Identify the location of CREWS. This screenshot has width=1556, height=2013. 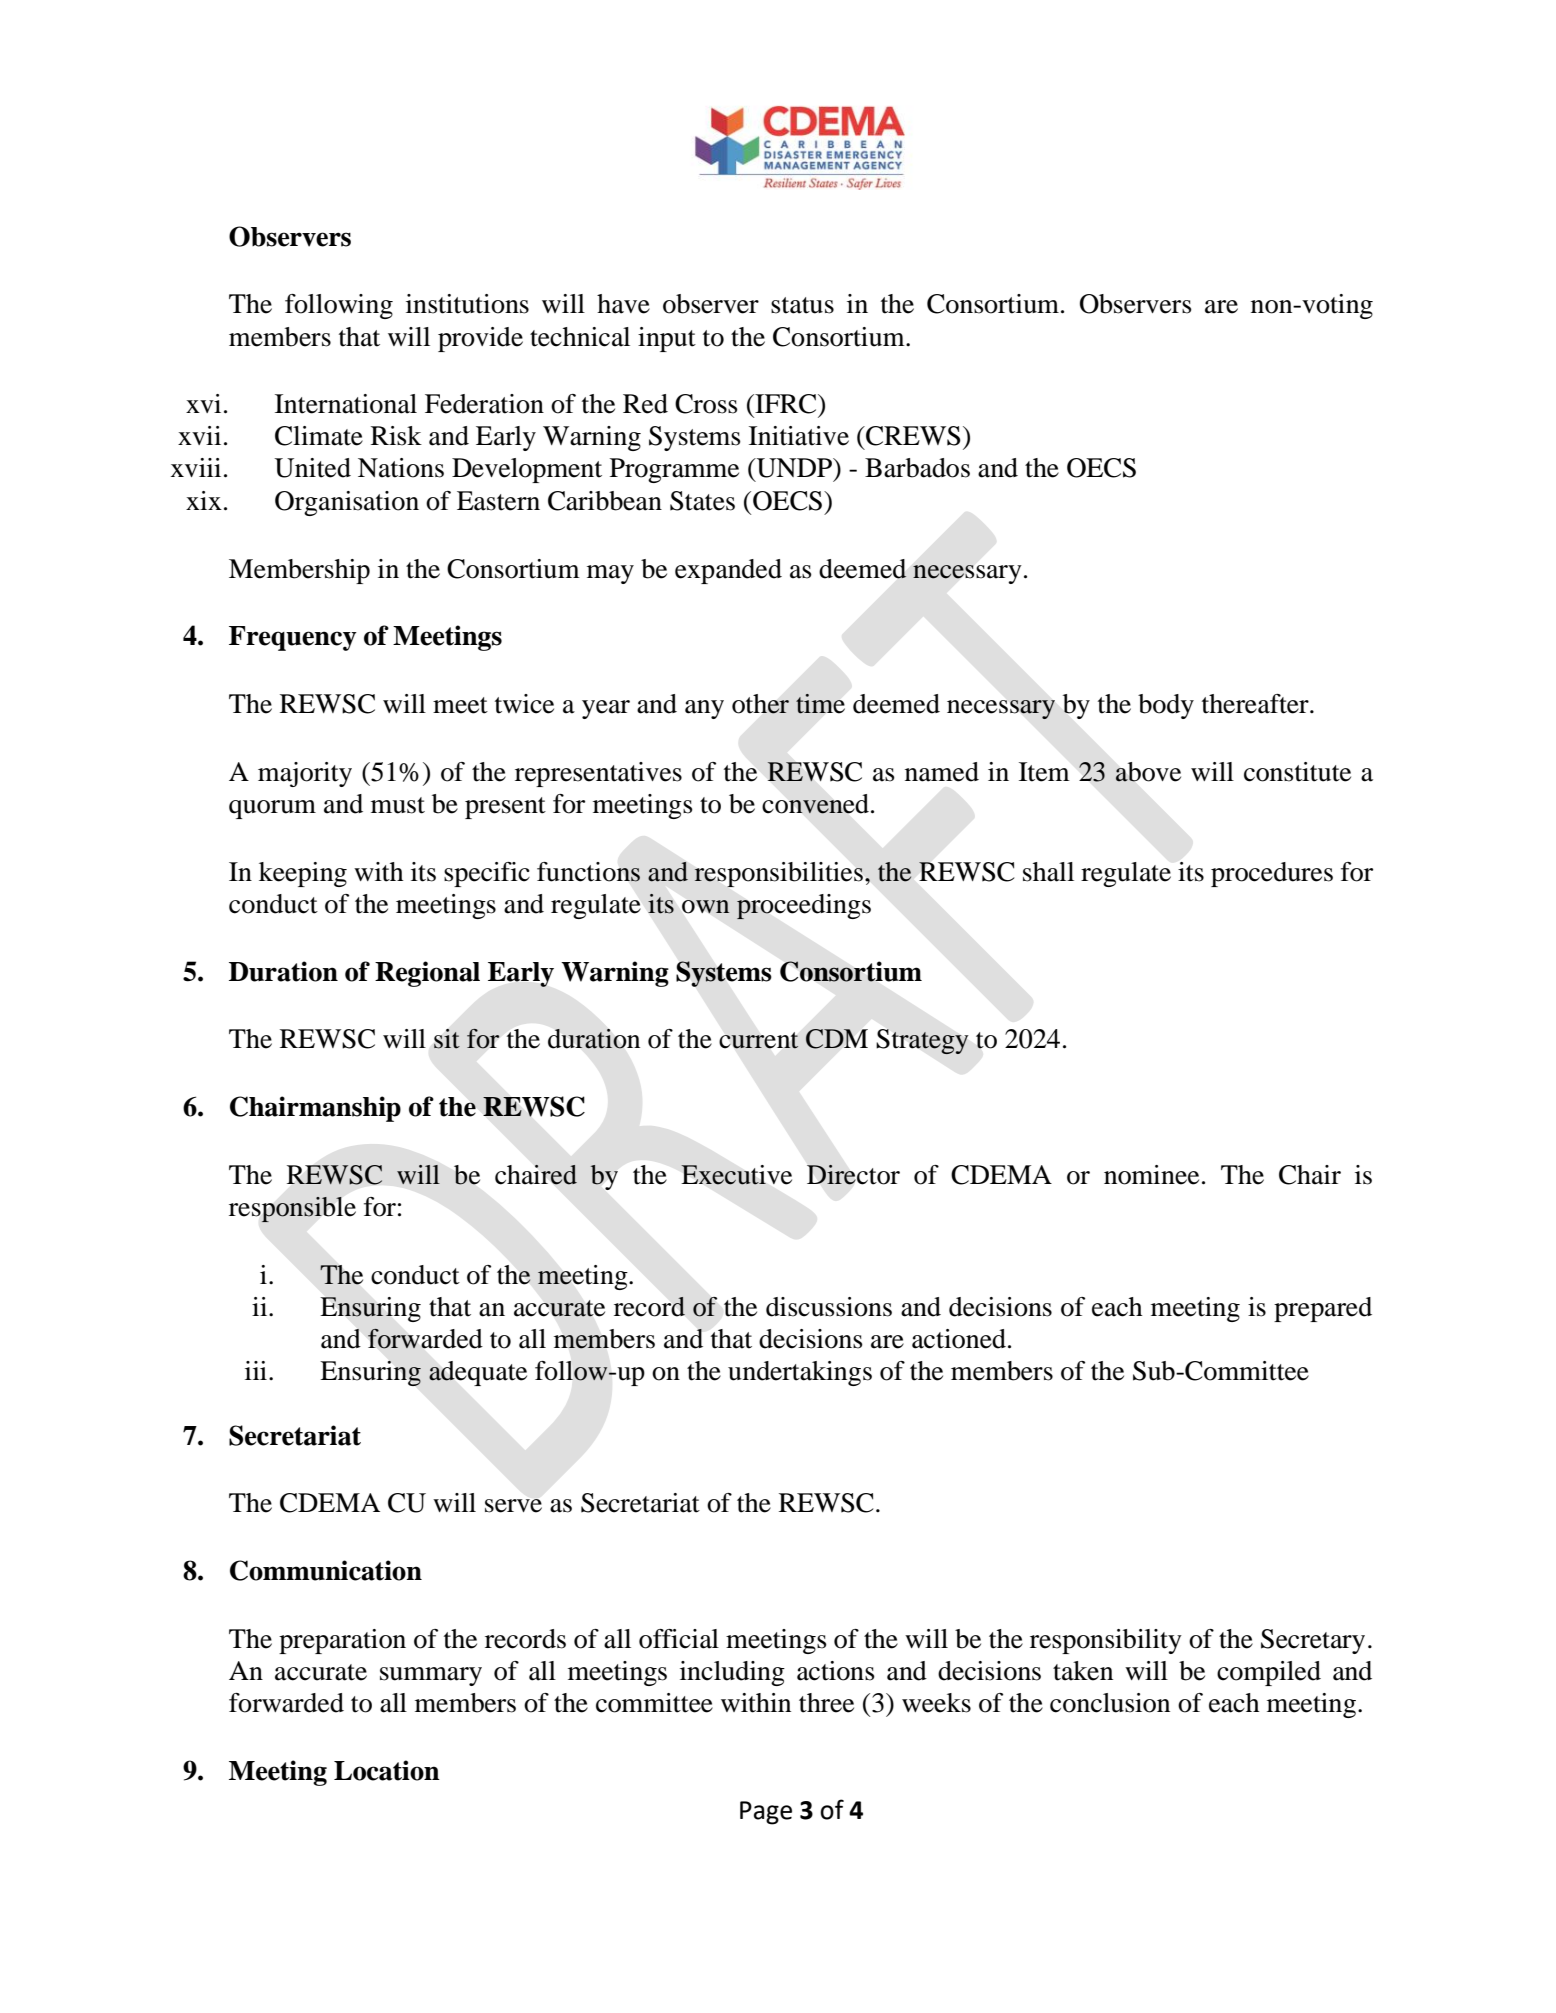
(912, 436).
